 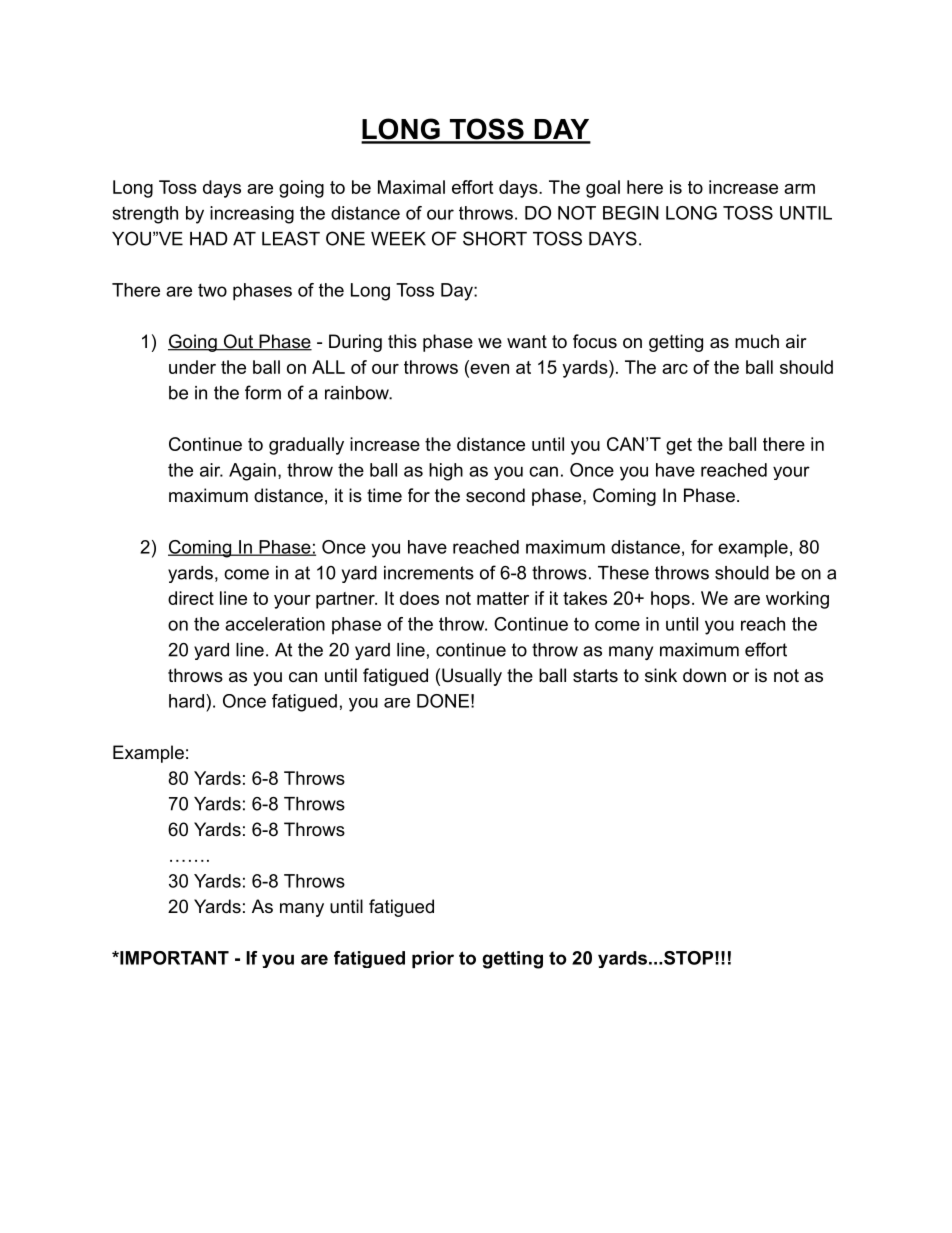 I want to click on DONE, so click(x=443, y=701).
